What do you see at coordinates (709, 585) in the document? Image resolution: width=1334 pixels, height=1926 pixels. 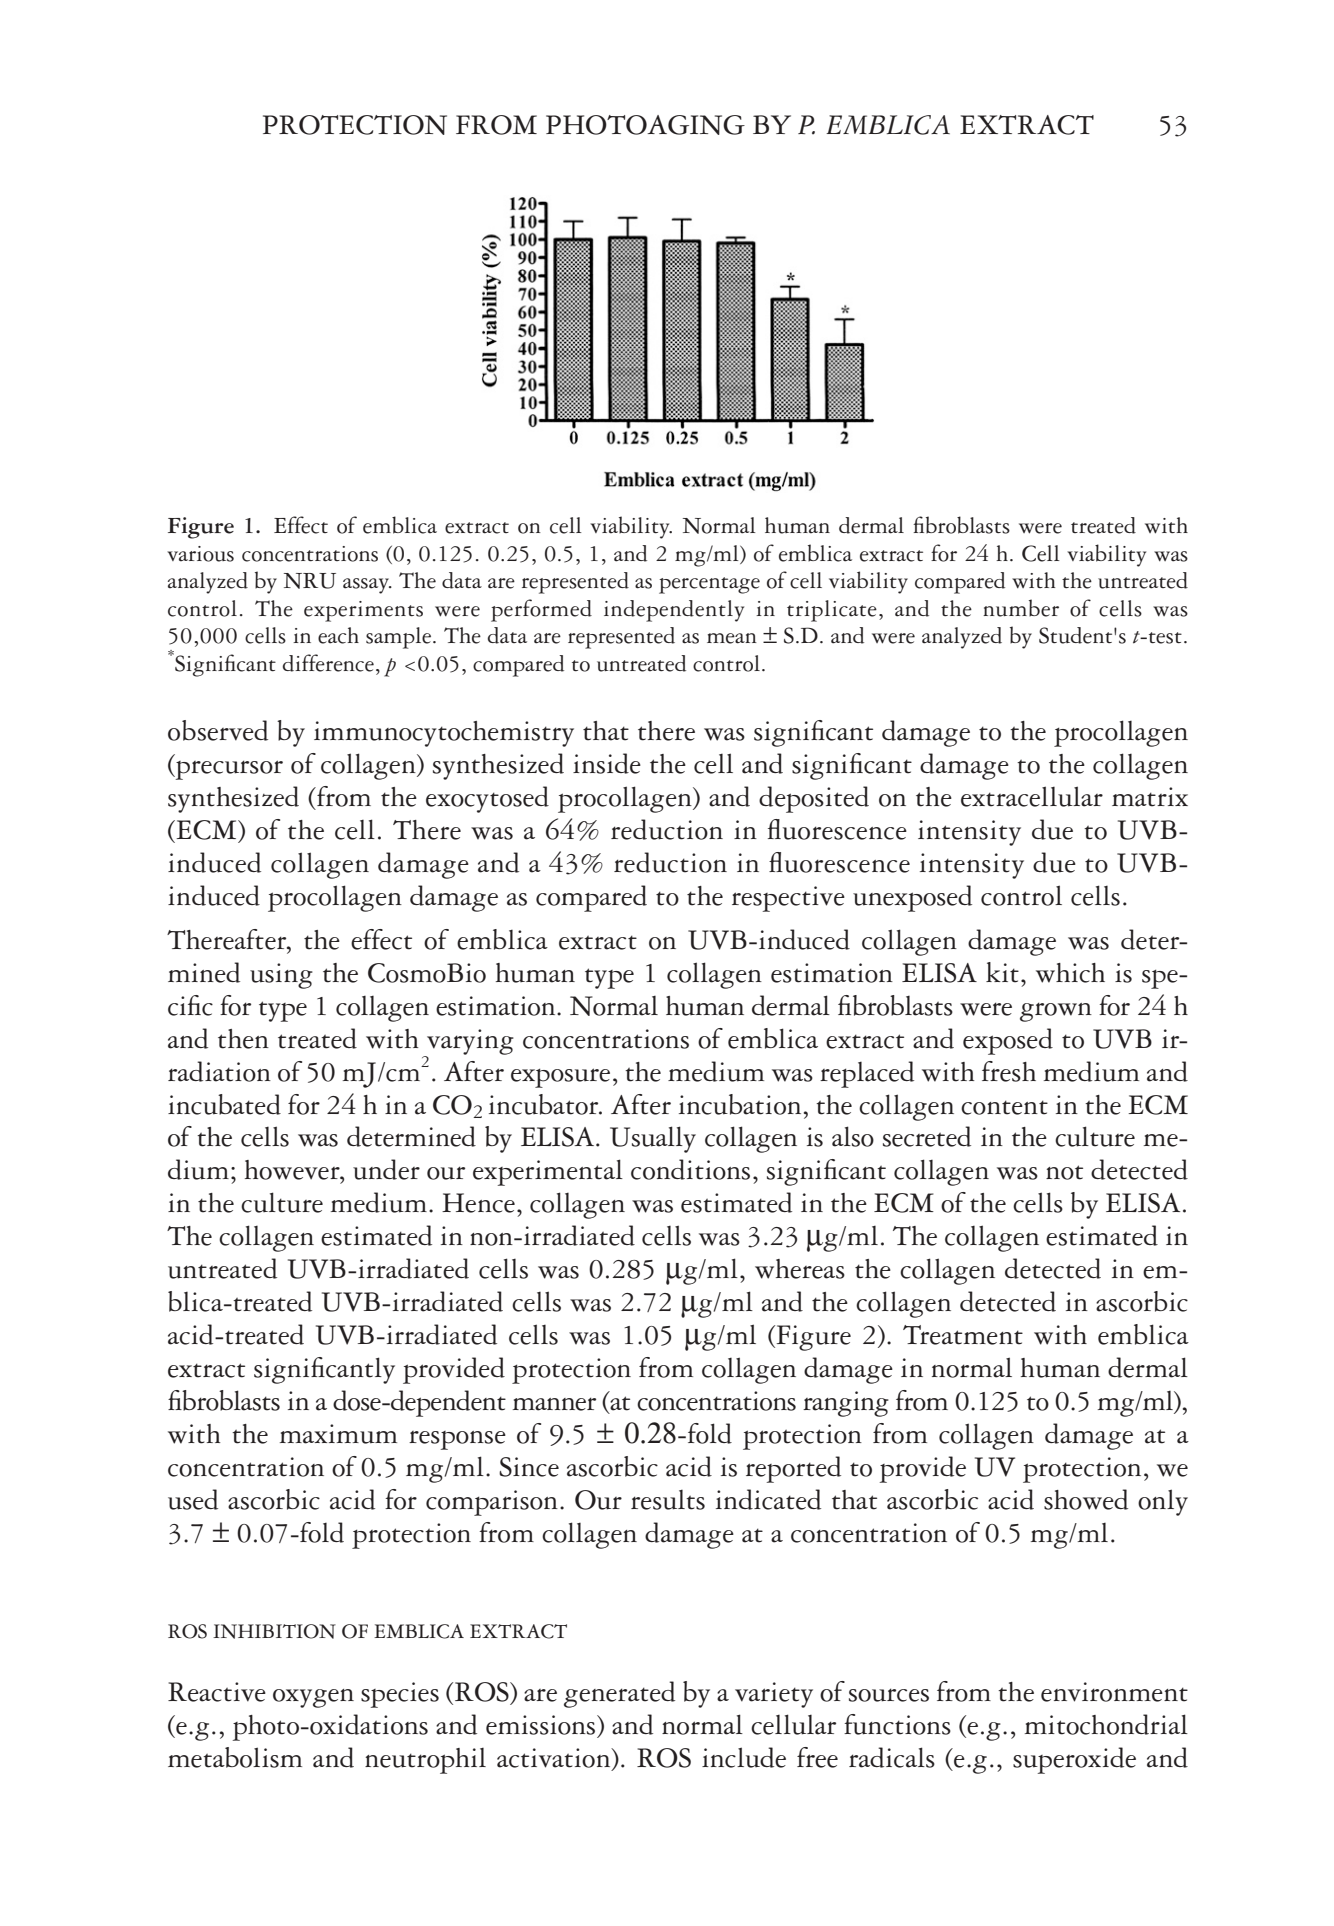 I see `percentage` at bounding box center [709, 585].
